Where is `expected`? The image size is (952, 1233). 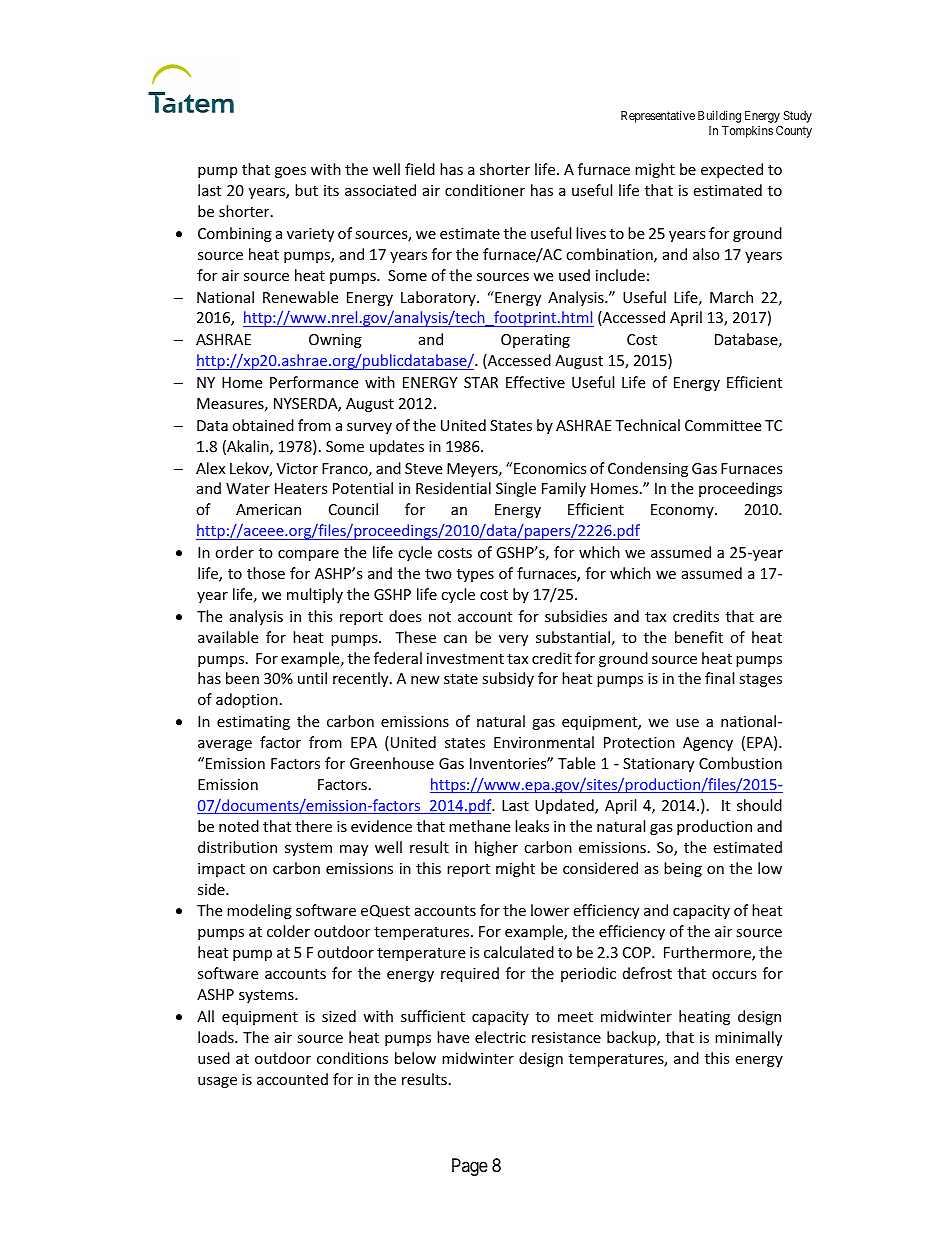 expected is located at coordinates (732, 170).
